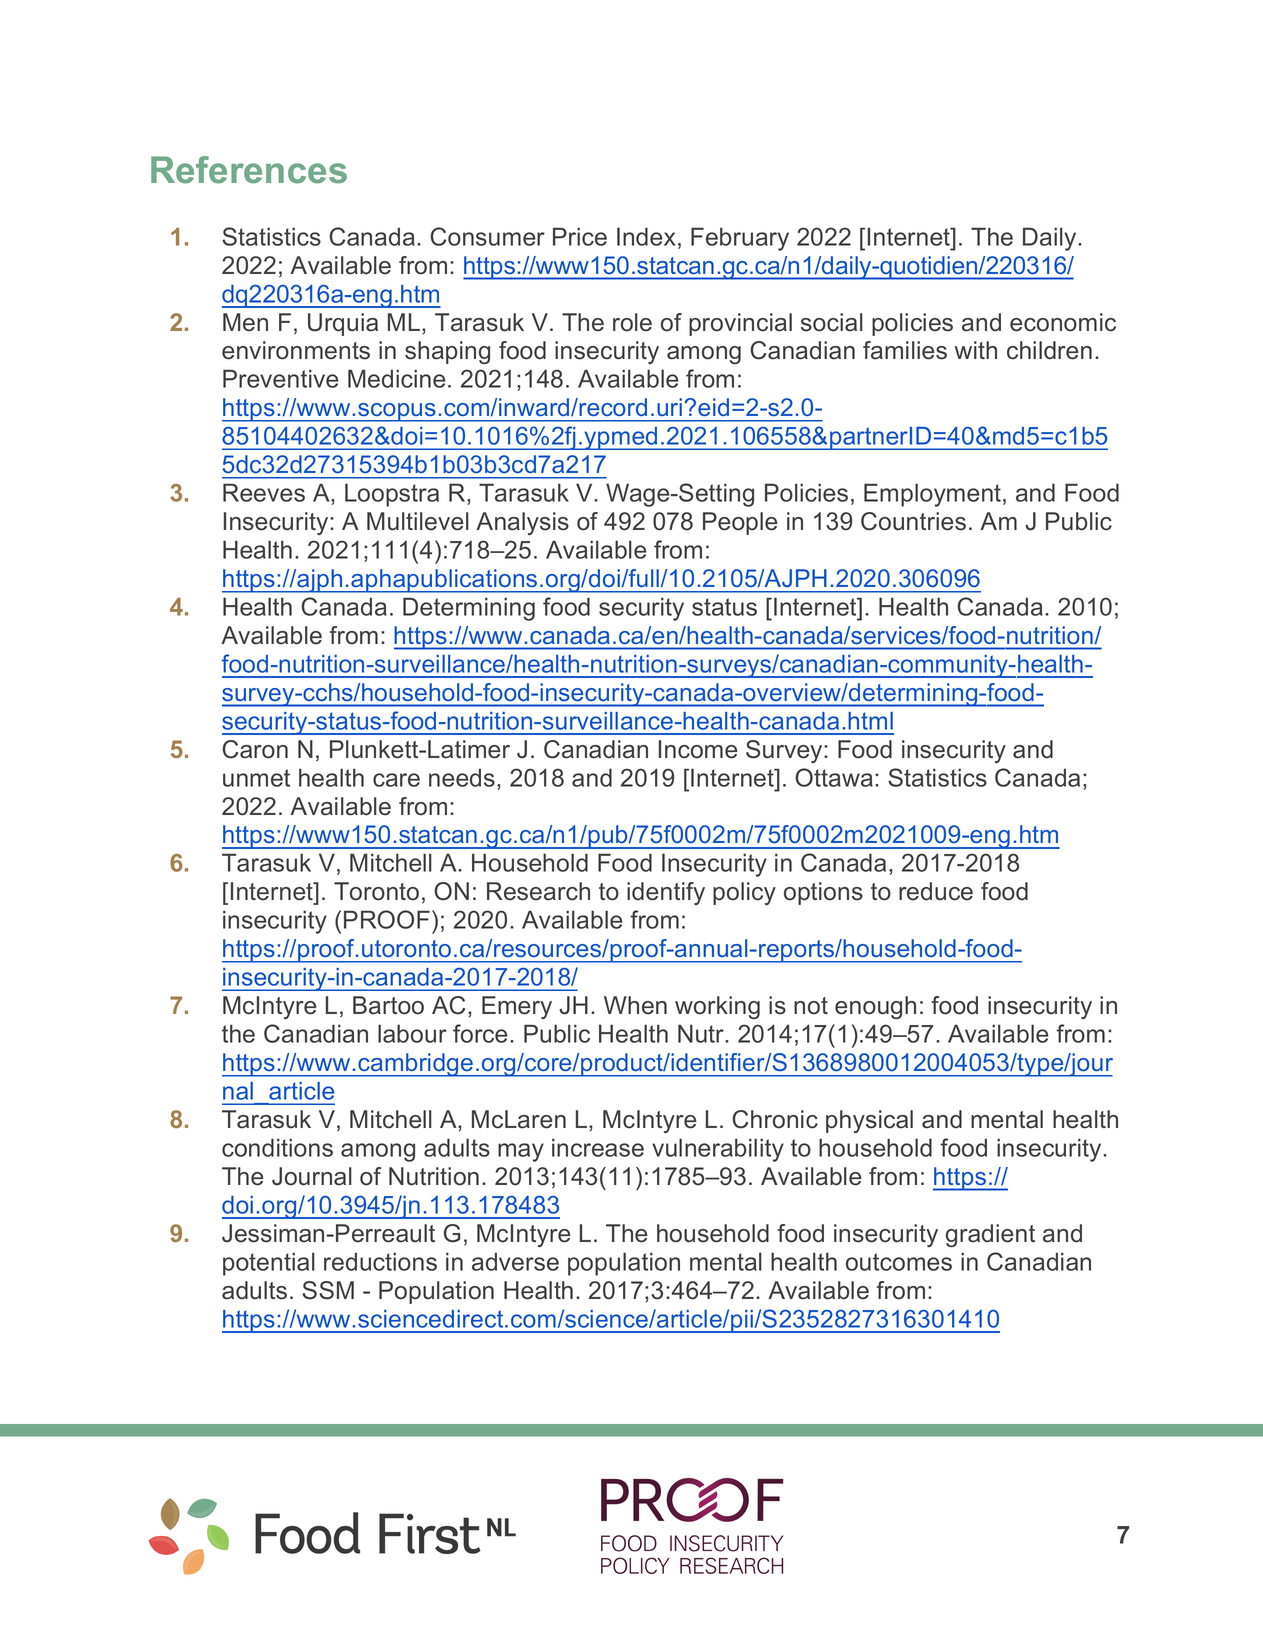 The height and width of the image is (1634, 1263). I want to click on Ottawa, so click(834, 777).
